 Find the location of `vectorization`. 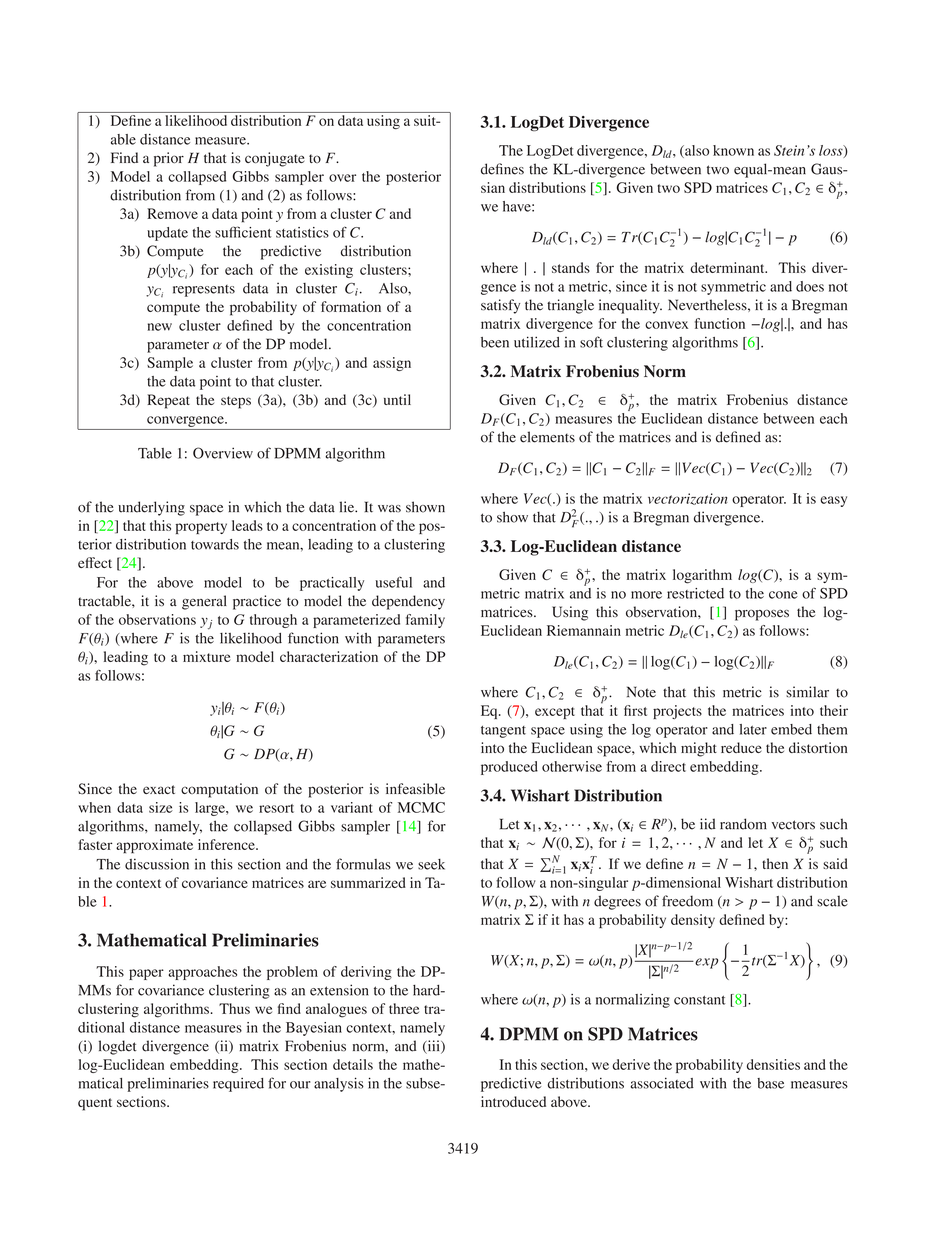

vectorization is located at coordinates (688, 499).
